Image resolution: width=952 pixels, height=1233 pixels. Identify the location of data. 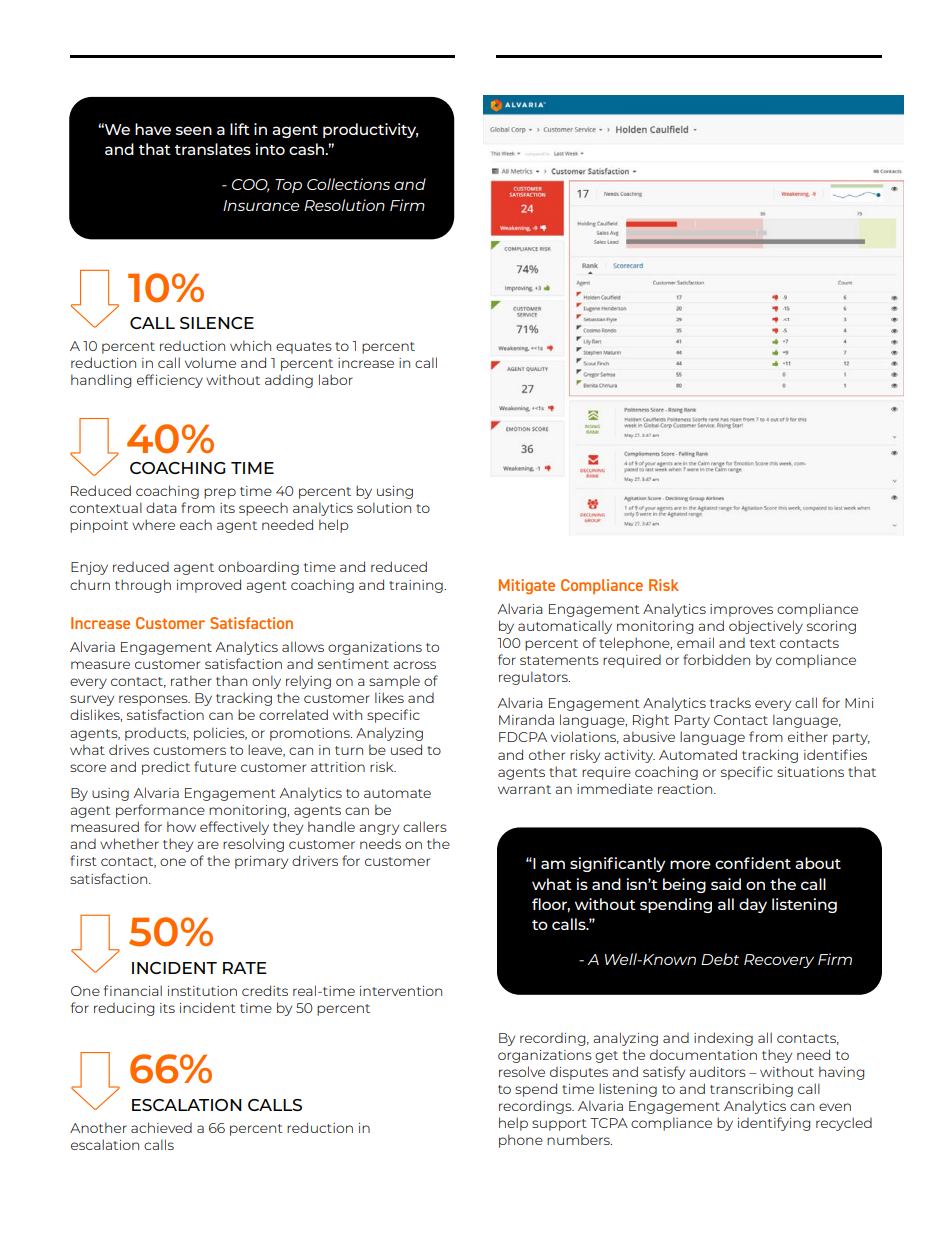
(161, 507).
